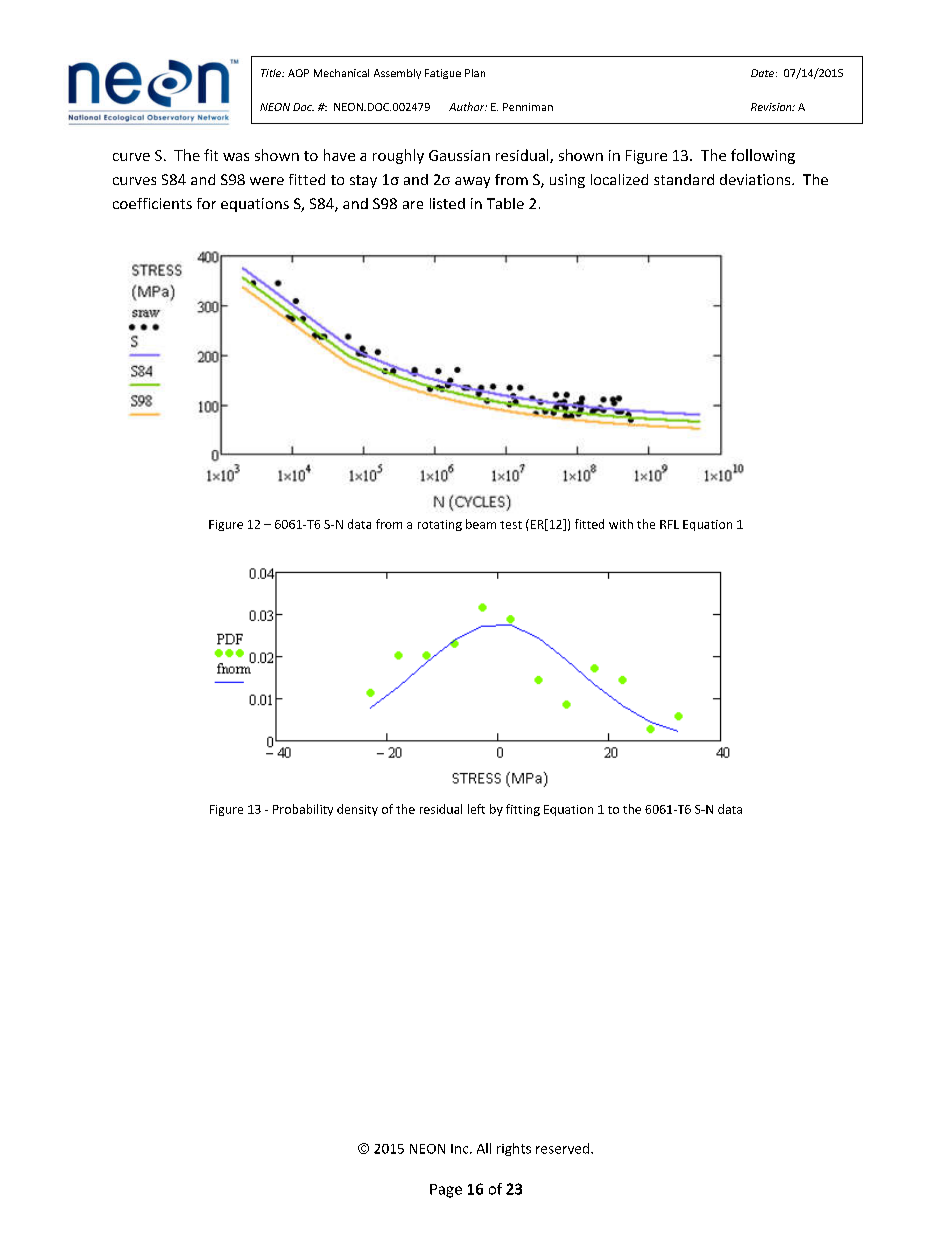  Describe the element at coordinates (511, 525) in the screenshot. I see `test` at that location.
